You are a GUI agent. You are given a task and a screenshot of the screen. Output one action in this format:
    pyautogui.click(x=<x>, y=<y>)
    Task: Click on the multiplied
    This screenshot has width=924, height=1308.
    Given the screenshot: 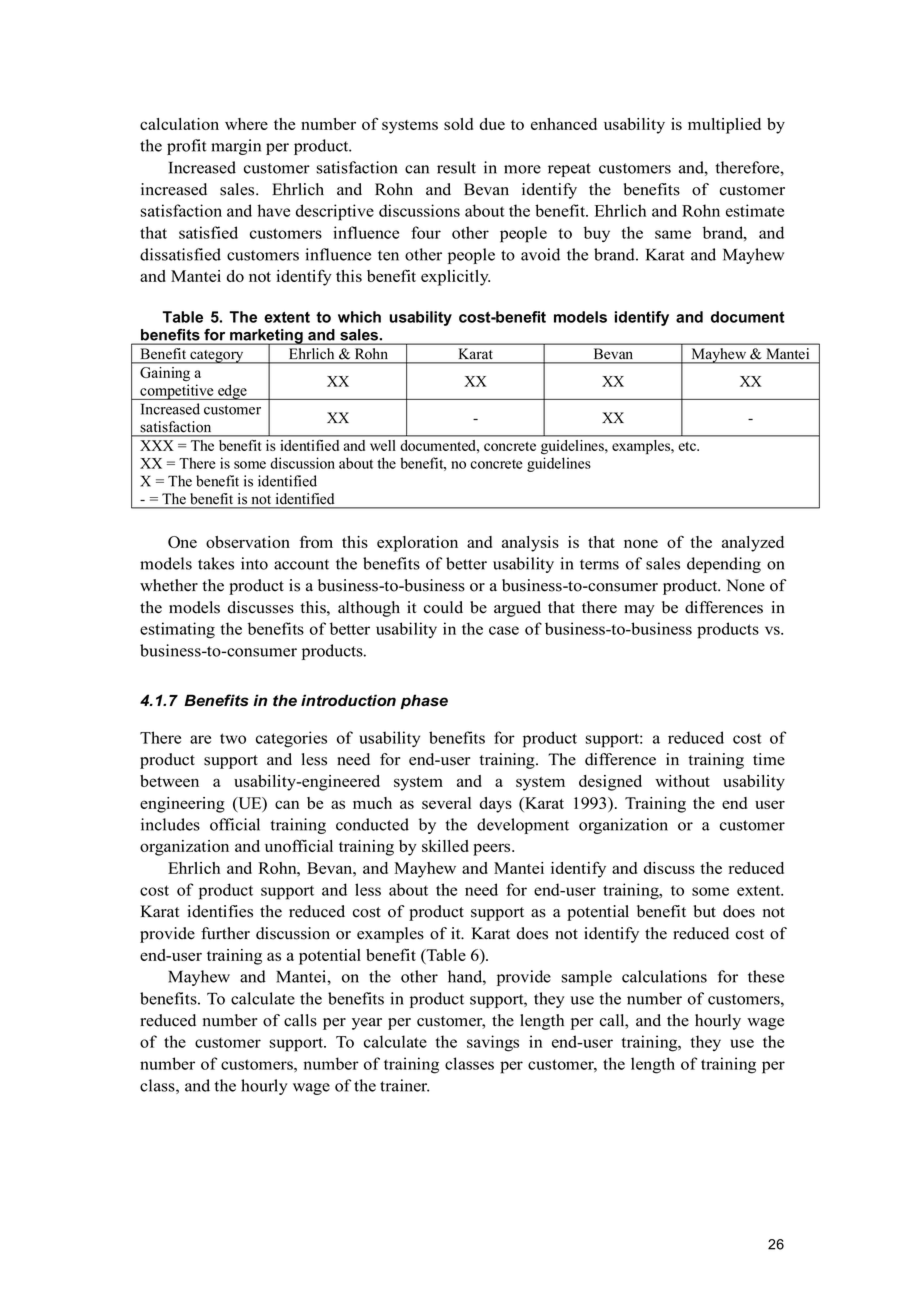 What is the action you would take?
    pyautogui.click(x=724, y=126)
